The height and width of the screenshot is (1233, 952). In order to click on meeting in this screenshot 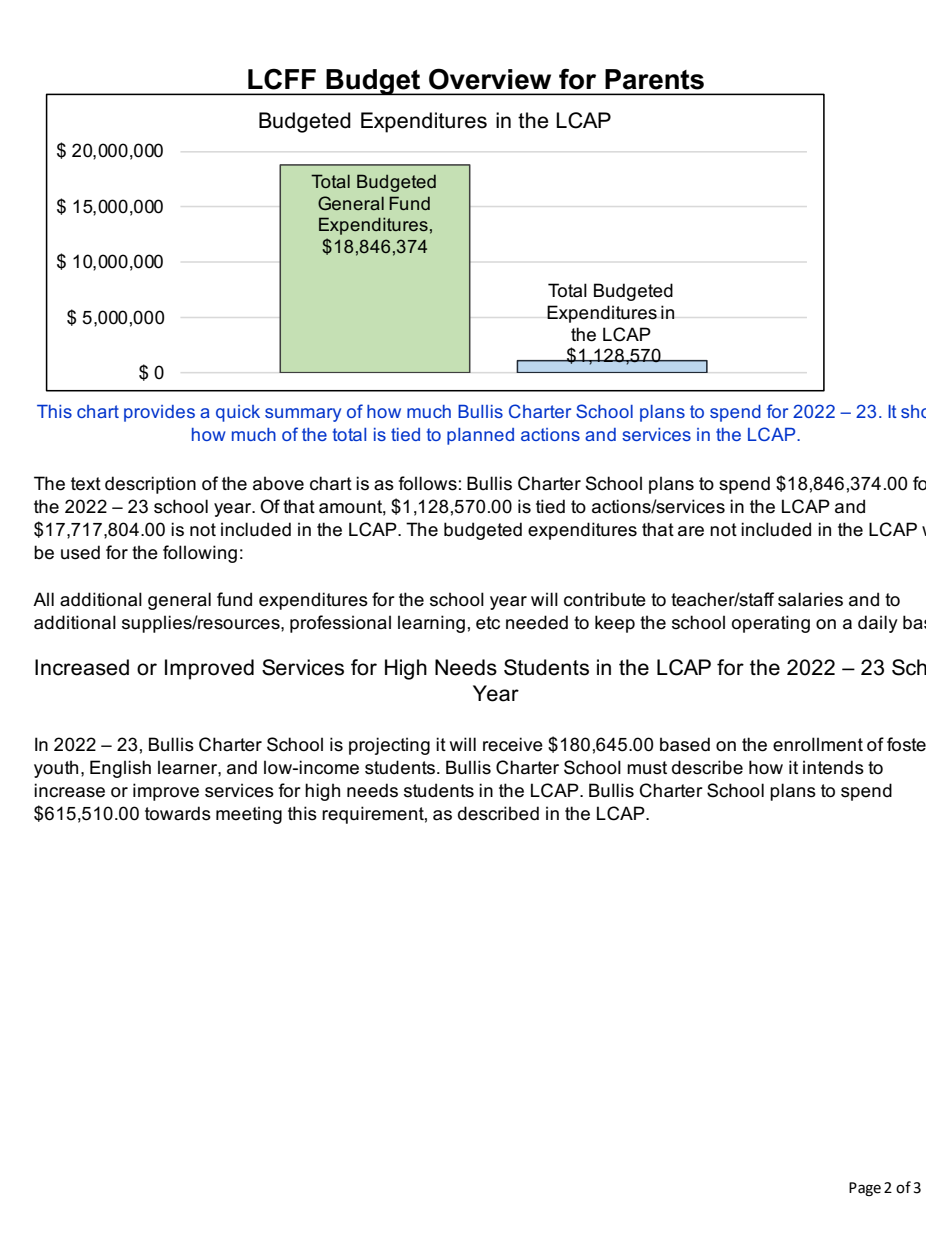, I will do `click(249, 815)`.
